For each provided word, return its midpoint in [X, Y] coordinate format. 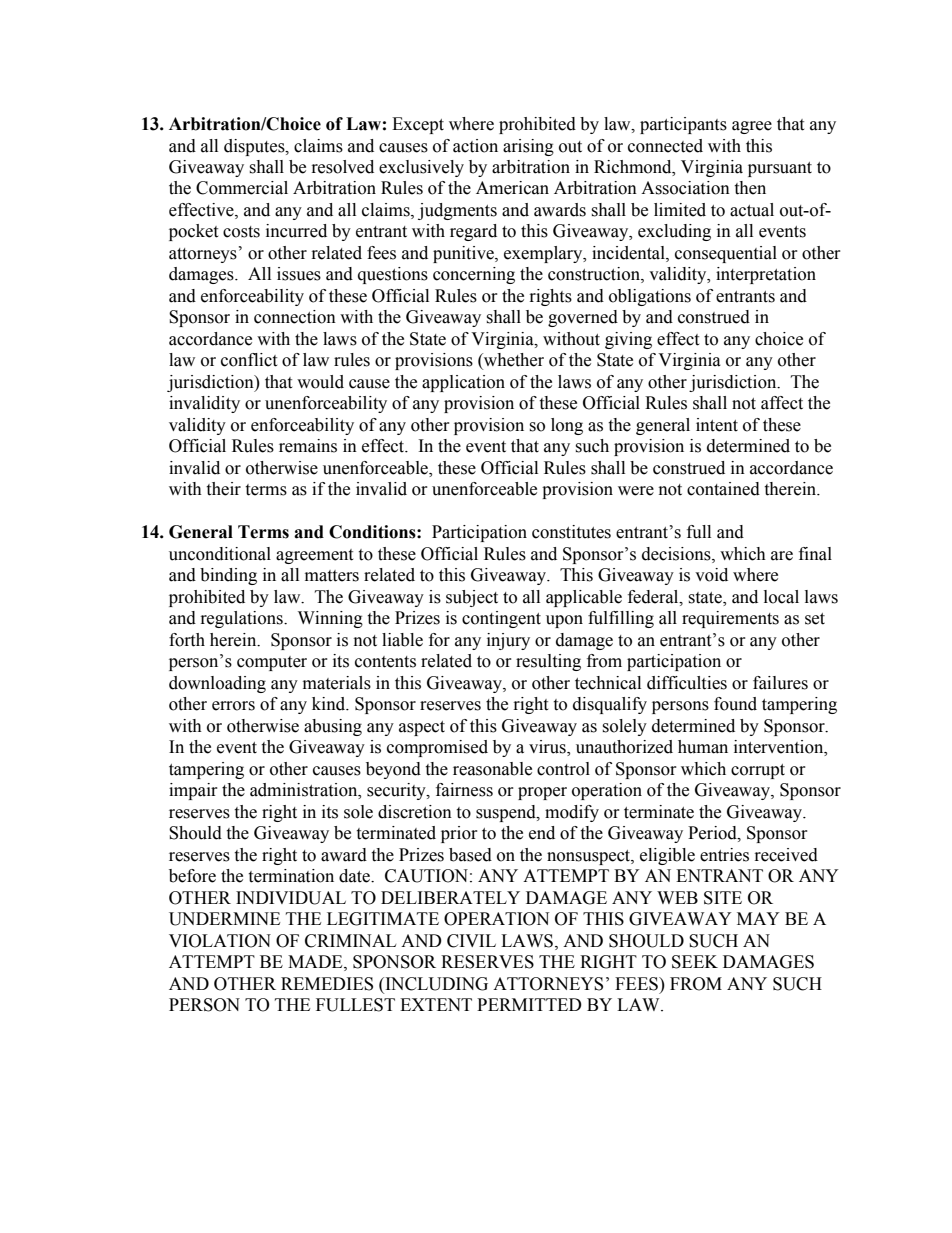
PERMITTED [529, 1004]
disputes [255, 147]
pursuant [780, 169]
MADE [316, 962]
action [475, 146]
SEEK [695, 962]
